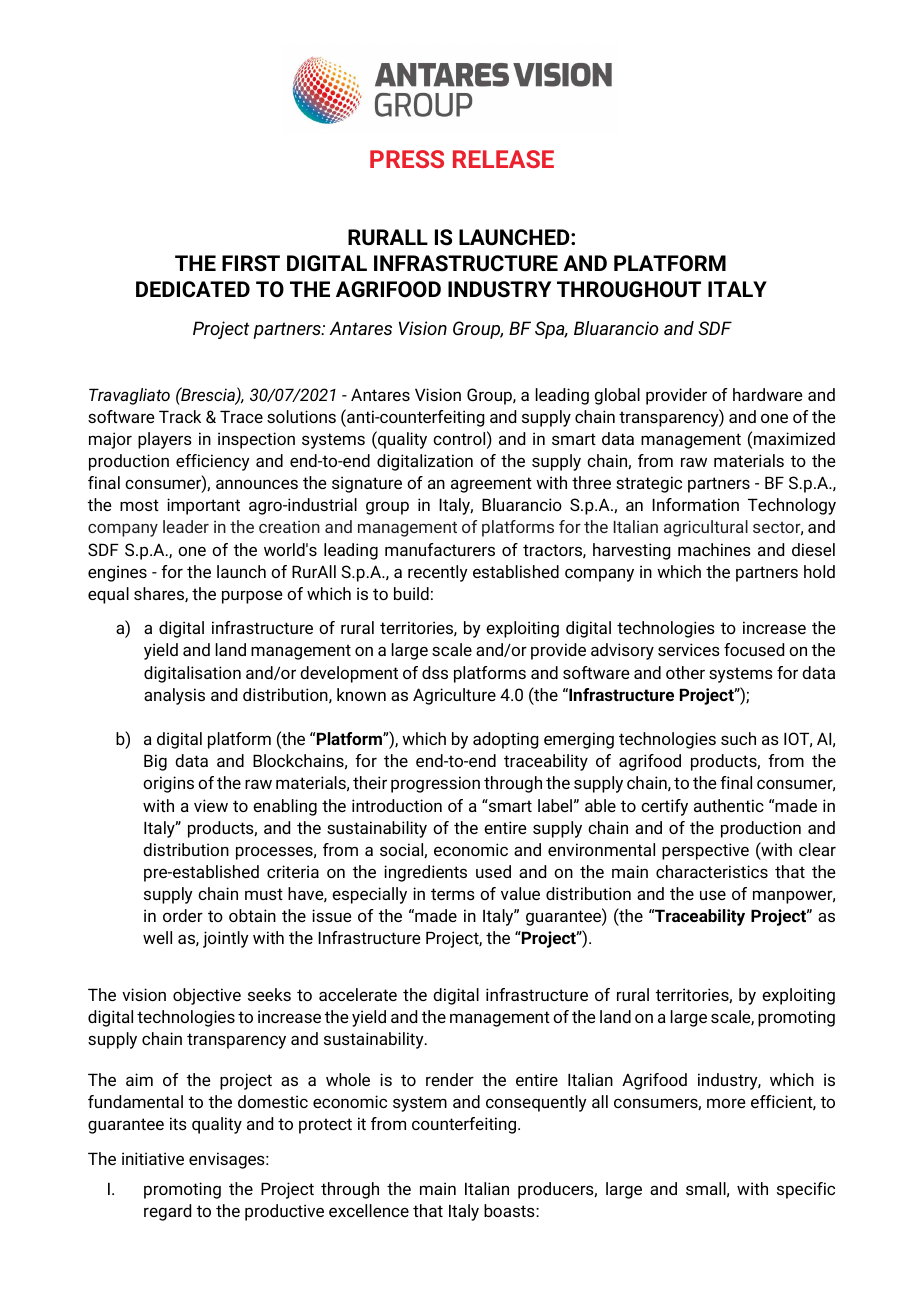 The width and height of the image is (924, 1308). Describe the element at coordinates (167, 1212) in the image. I see `regard` at that location.
